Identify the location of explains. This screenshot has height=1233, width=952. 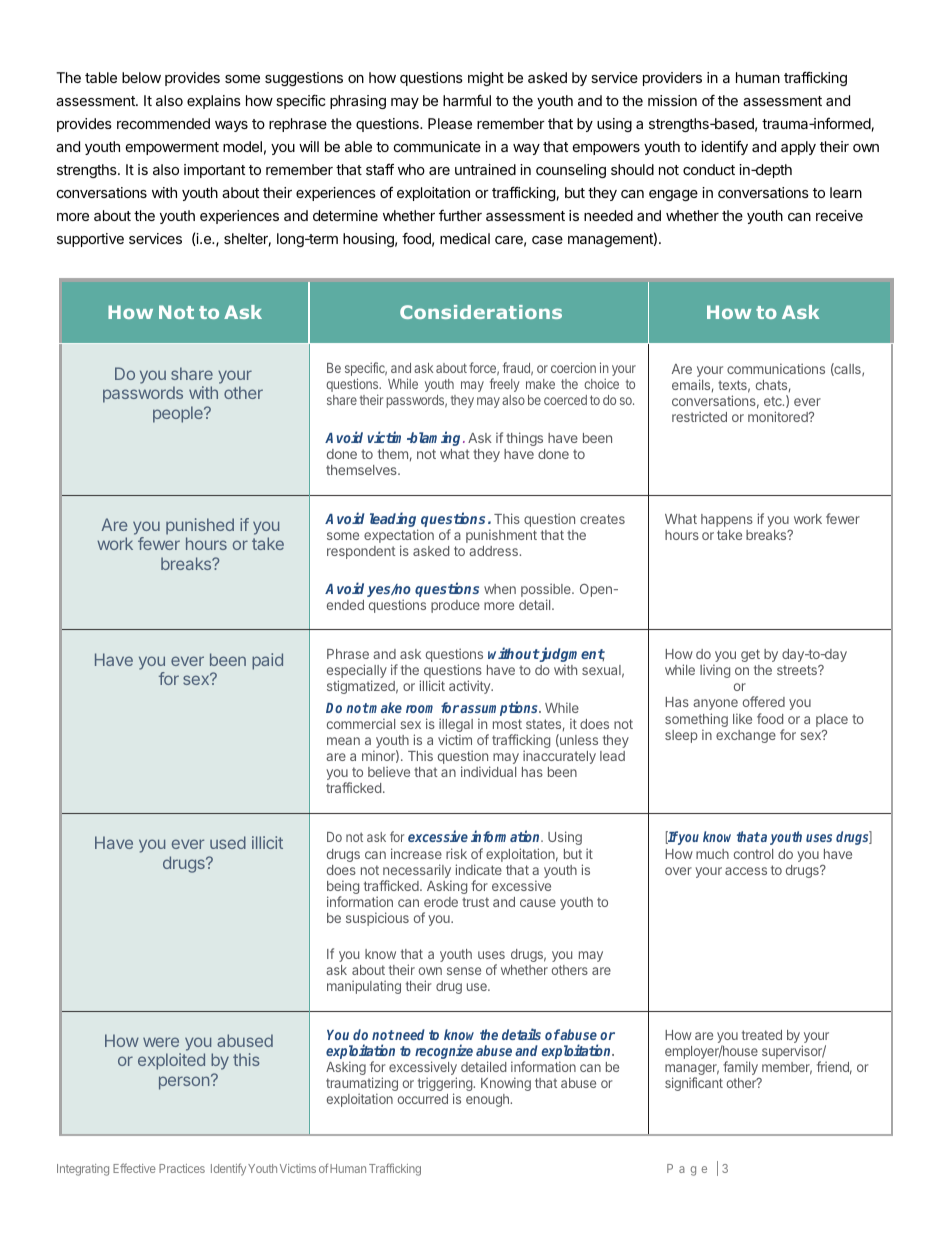
(214, 102).
